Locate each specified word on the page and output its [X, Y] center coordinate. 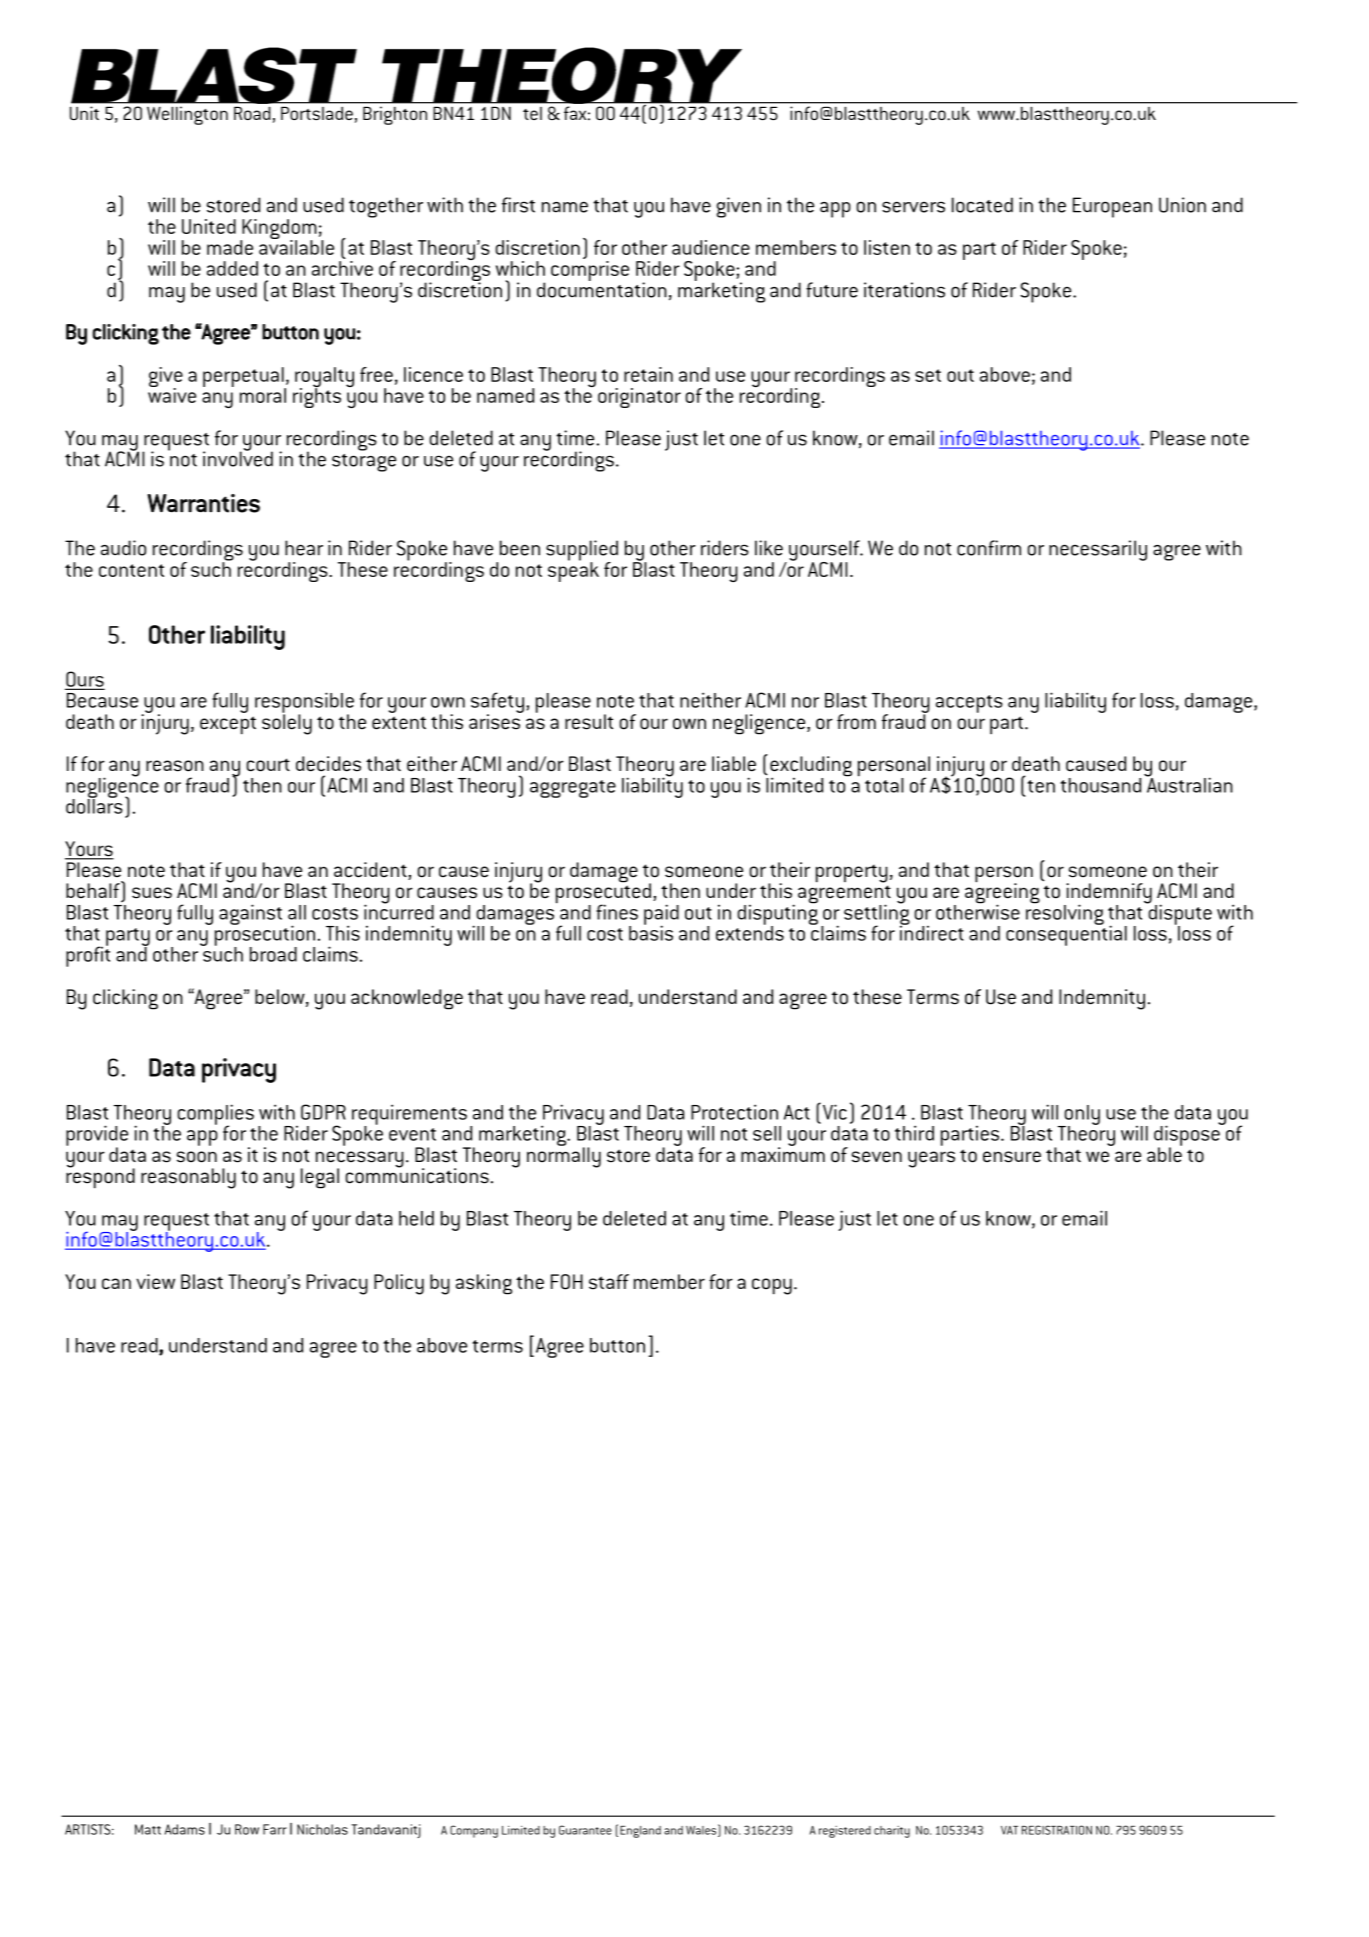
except [228, 725]
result [589, 722]
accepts [969, 704]
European [1112, 207]
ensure [1012, 1157]
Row [247, 1829]
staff [609, 1282]
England [640, 1832]
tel [532, 113]
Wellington [187, 116]
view [155, 1282]
